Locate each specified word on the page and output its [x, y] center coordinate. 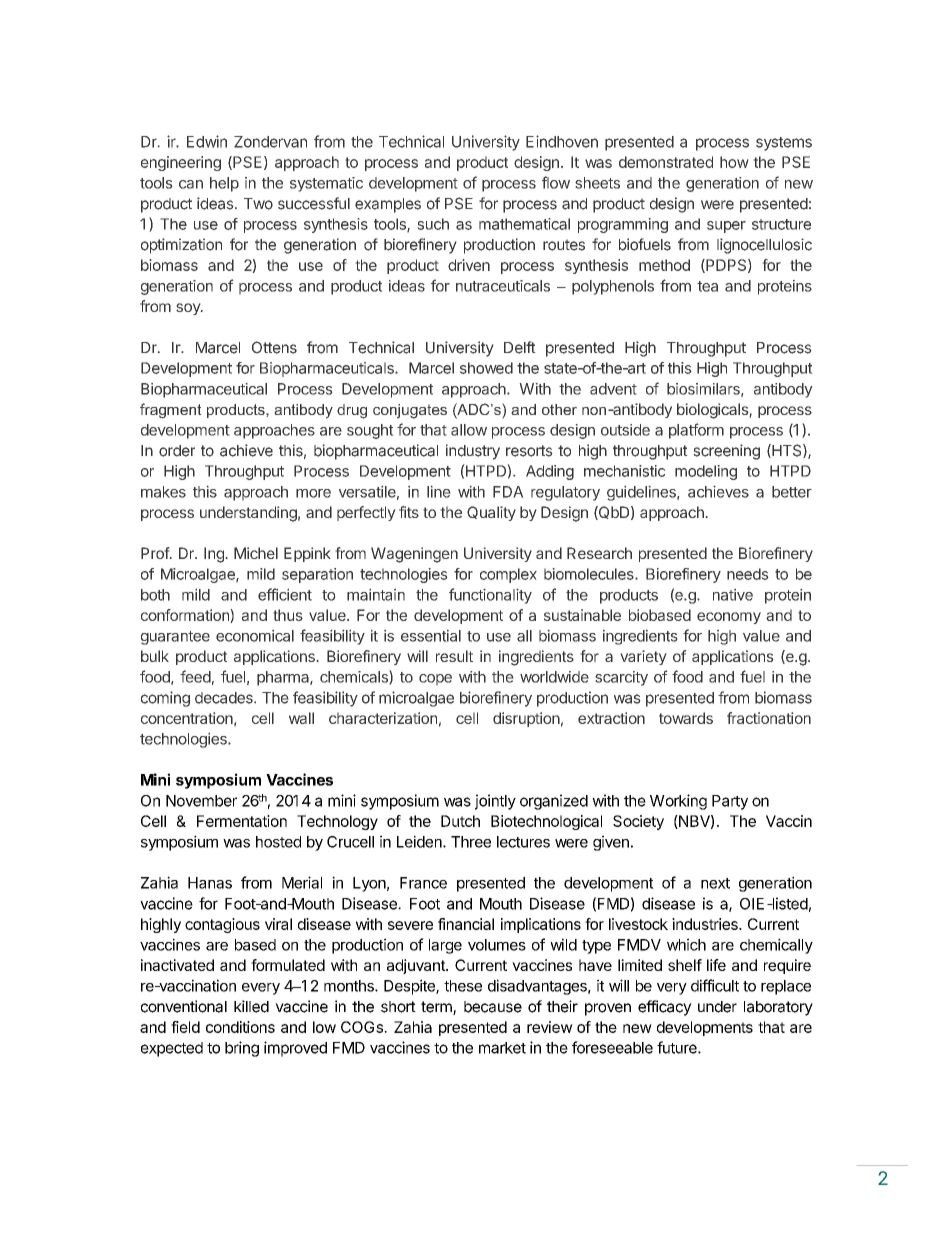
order [177, 451]
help [224, 184]
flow [556, 182]
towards [686, 718]
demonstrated [666, 162]
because [493, 1007]
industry [473, 452]
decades [225, 698]
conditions [240, 1027]
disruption [526, 719]
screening [726, 452]
